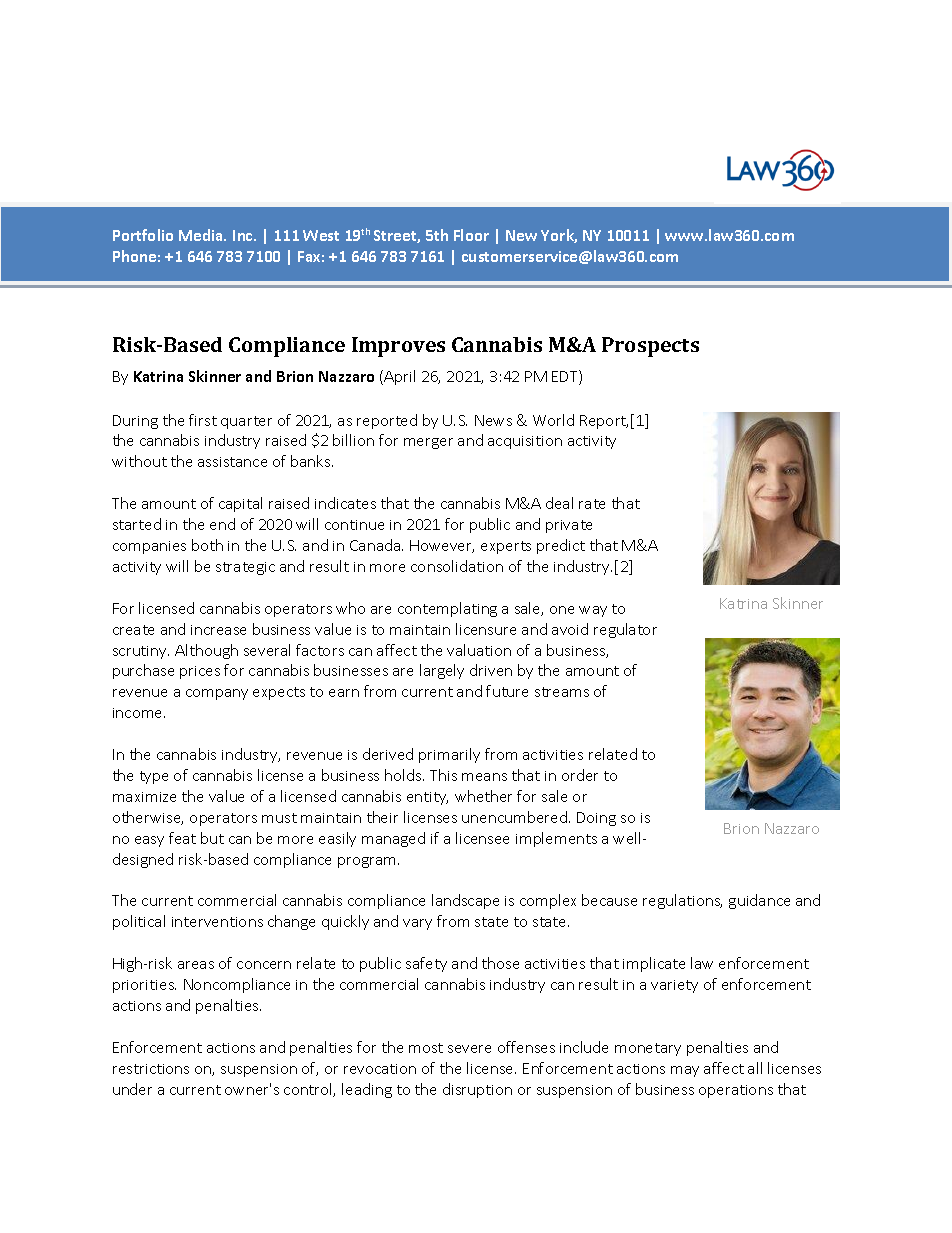  What do you see at coordinates (202, 235) in the screenshot?
I see `Media` at bounding box center [202, 235].
